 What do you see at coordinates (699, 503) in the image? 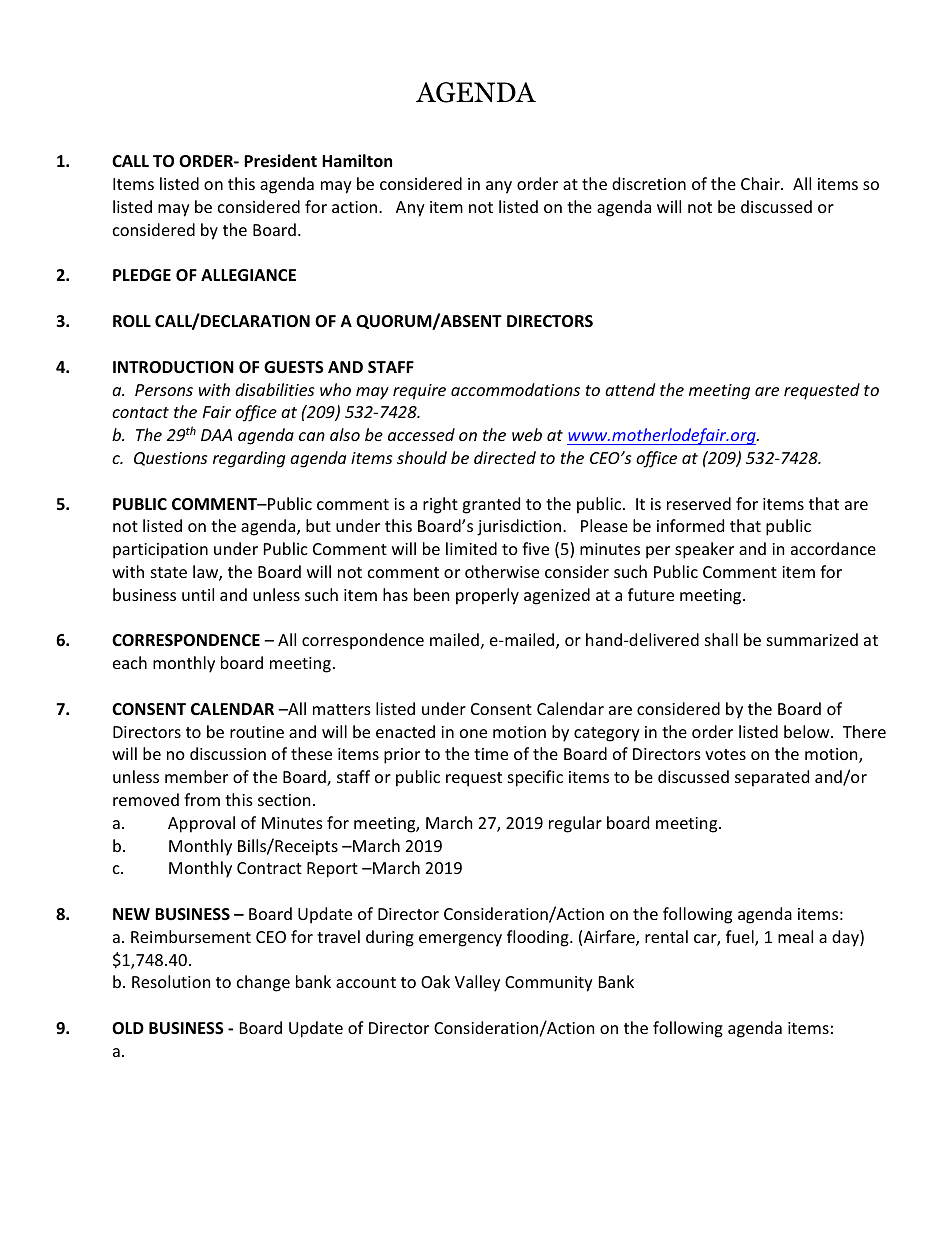
I see `reserved` at bounding box center [699, 503].
